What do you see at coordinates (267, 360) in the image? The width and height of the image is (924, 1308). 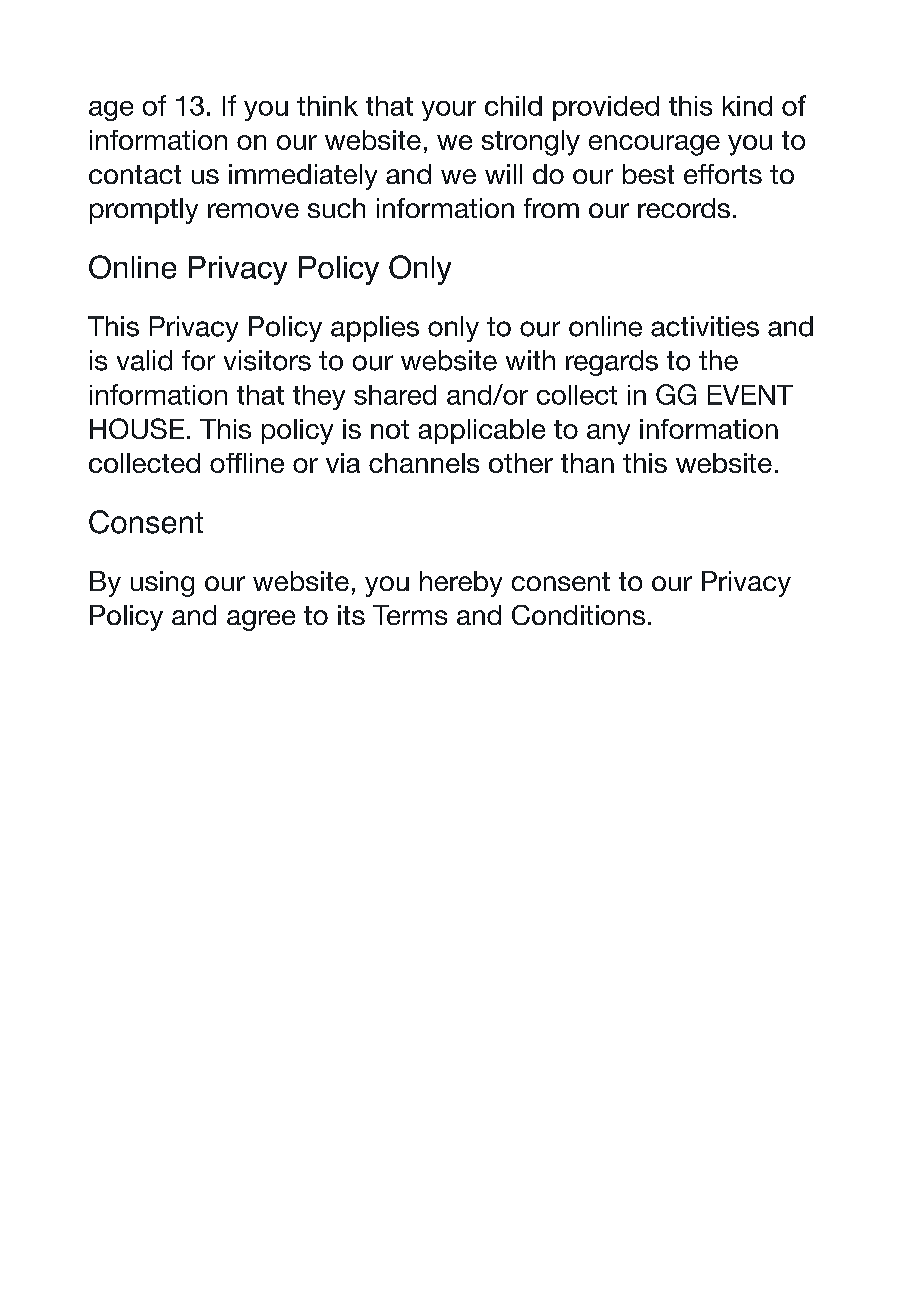 I see `visitors` at bounding box center [267, 360].
